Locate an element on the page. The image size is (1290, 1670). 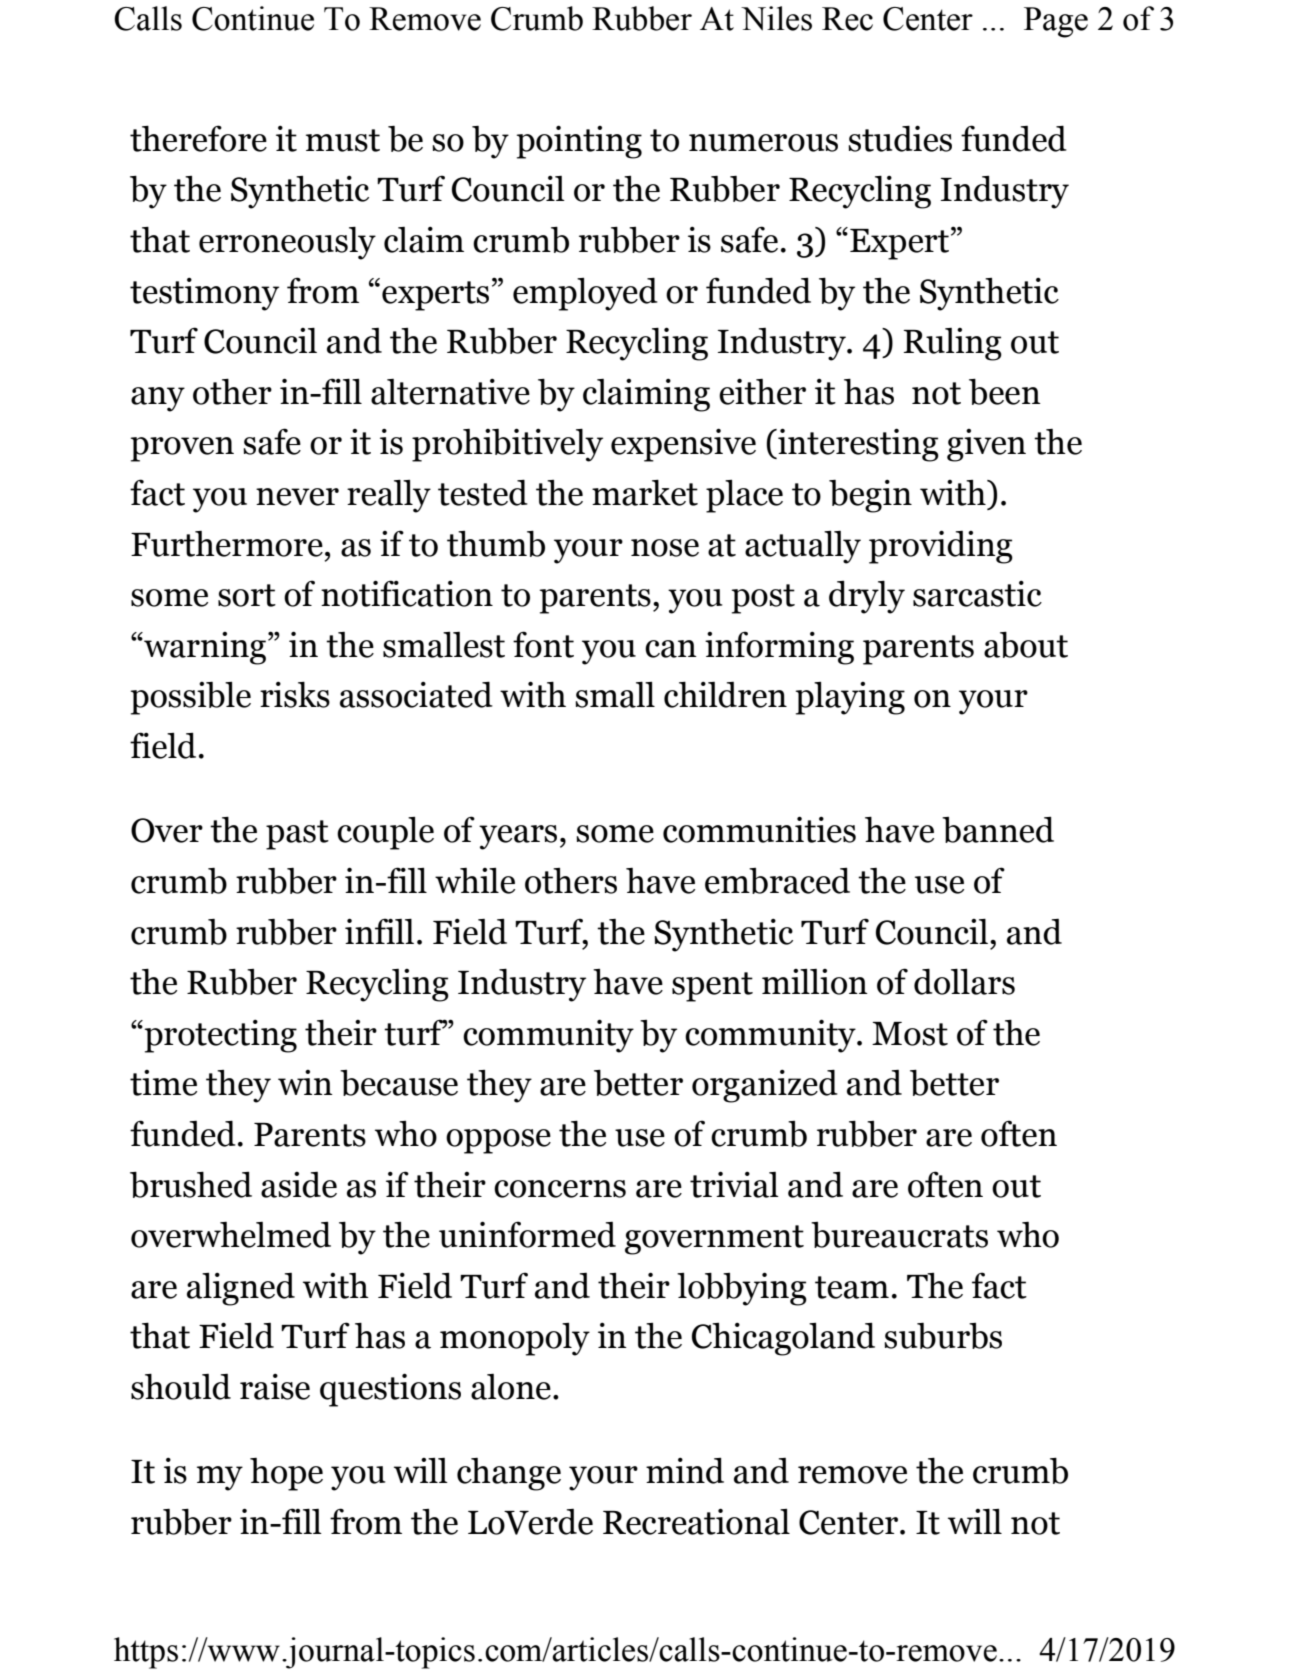
Furthermore is located at coordinates (227, 544).
